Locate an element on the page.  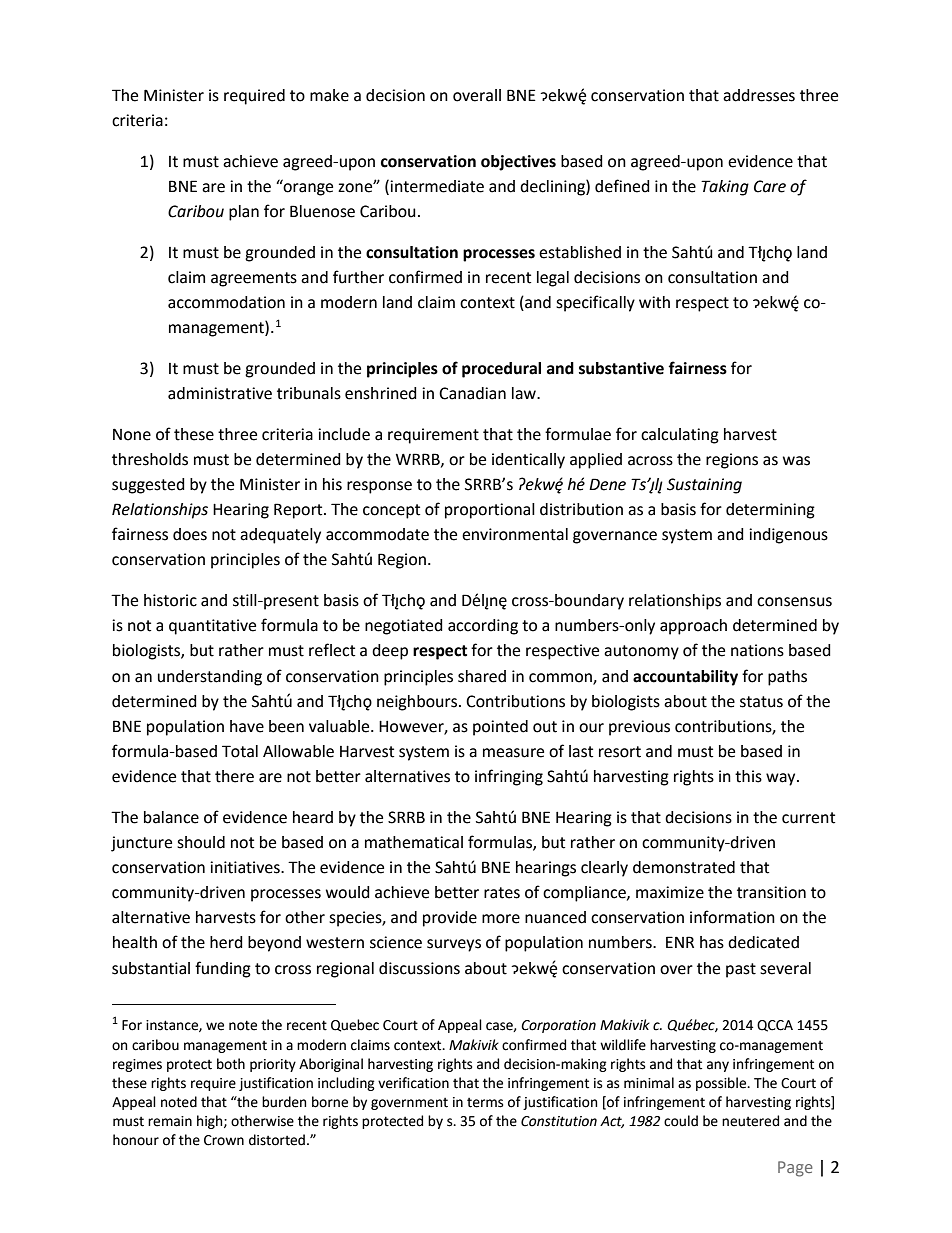
calculating is located at coordinates (680, 436).
